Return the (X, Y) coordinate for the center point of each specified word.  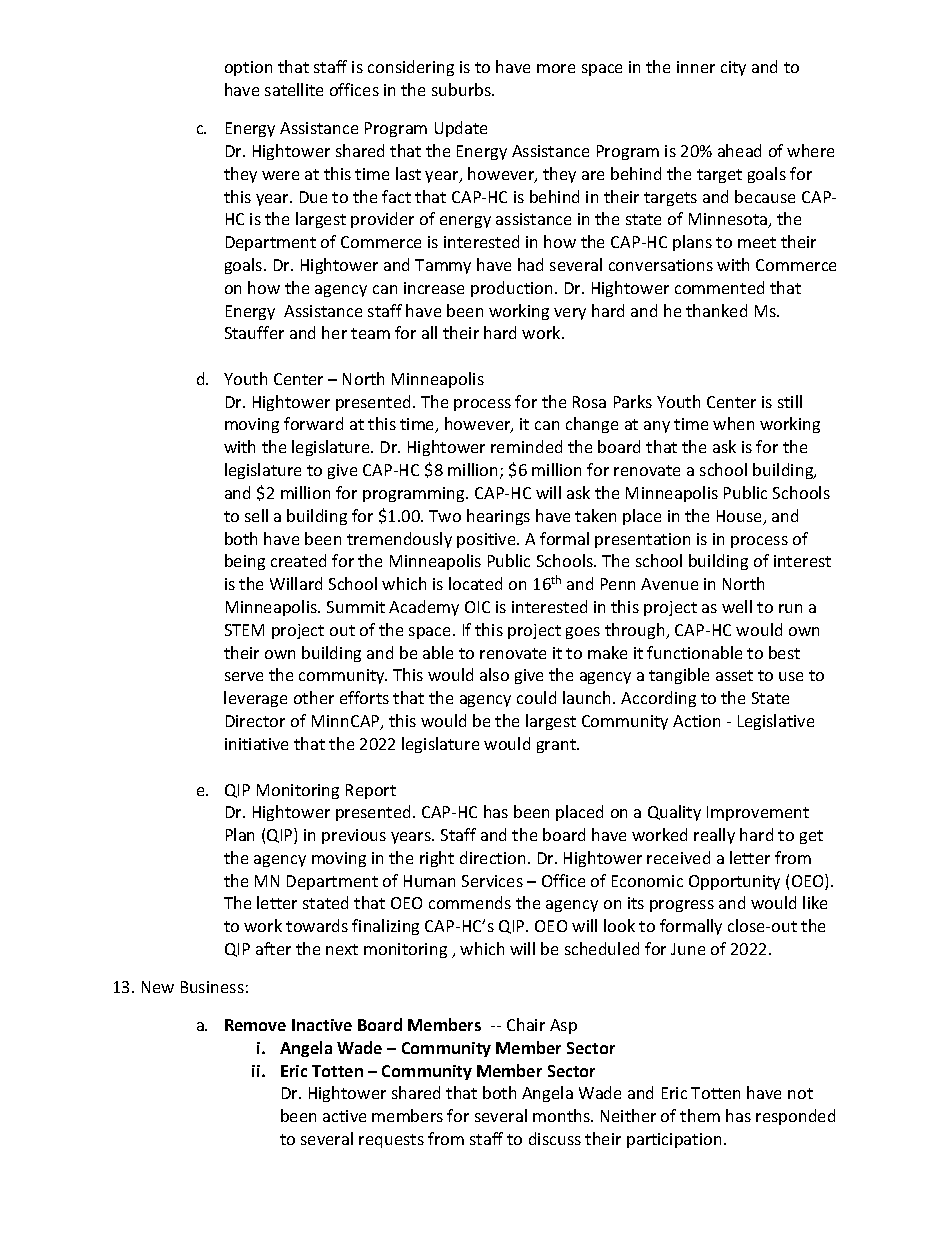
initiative (256, 744)
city (733, 68)
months (562, 1115)
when (733, 423)
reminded (526, 446)
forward (313, 423)
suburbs (462, 89)
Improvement (758, 813)
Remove (255, 1025)
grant (557, 746)
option (248, 68)
